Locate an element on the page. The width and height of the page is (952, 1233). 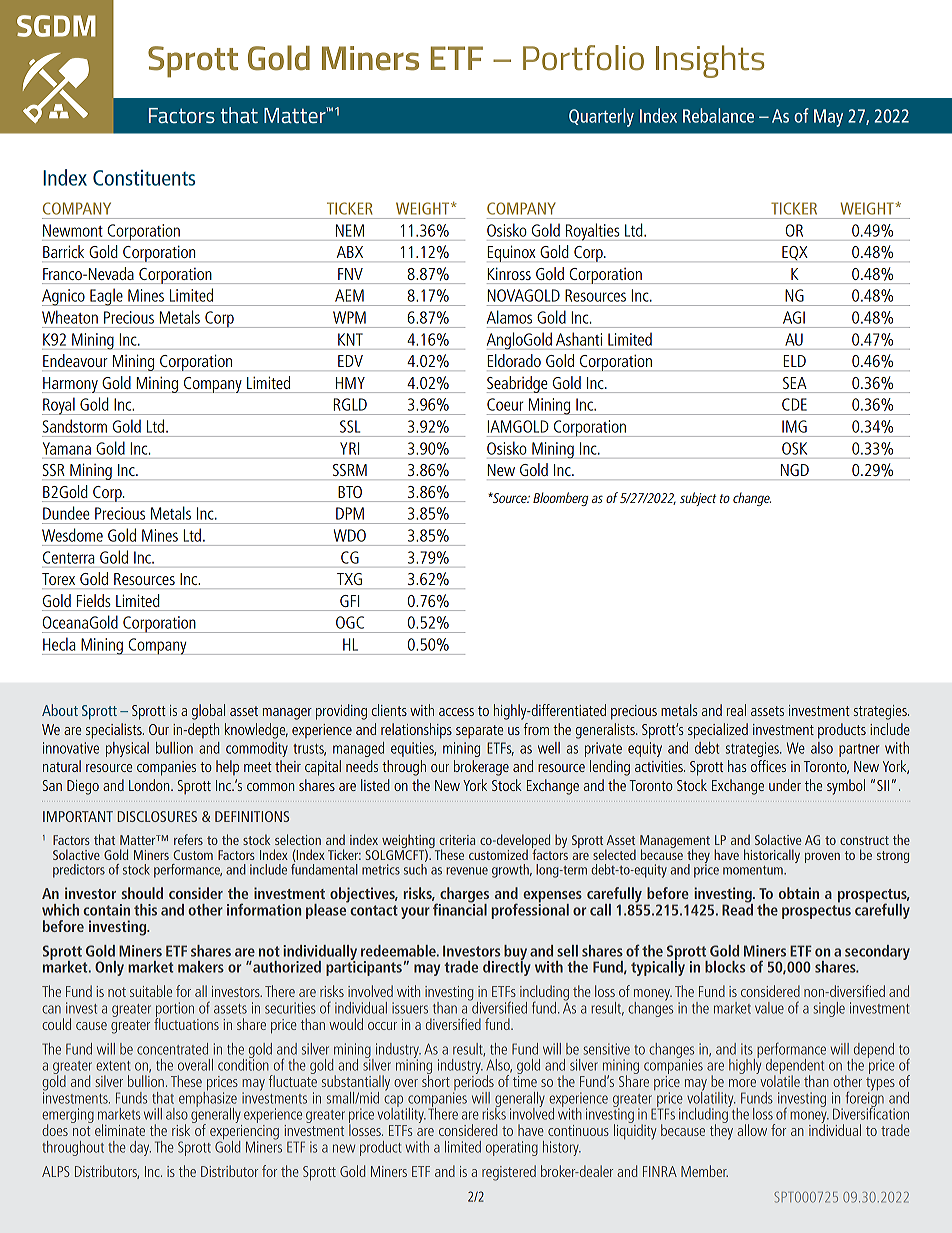
access is located at coordinates (456, 712).
